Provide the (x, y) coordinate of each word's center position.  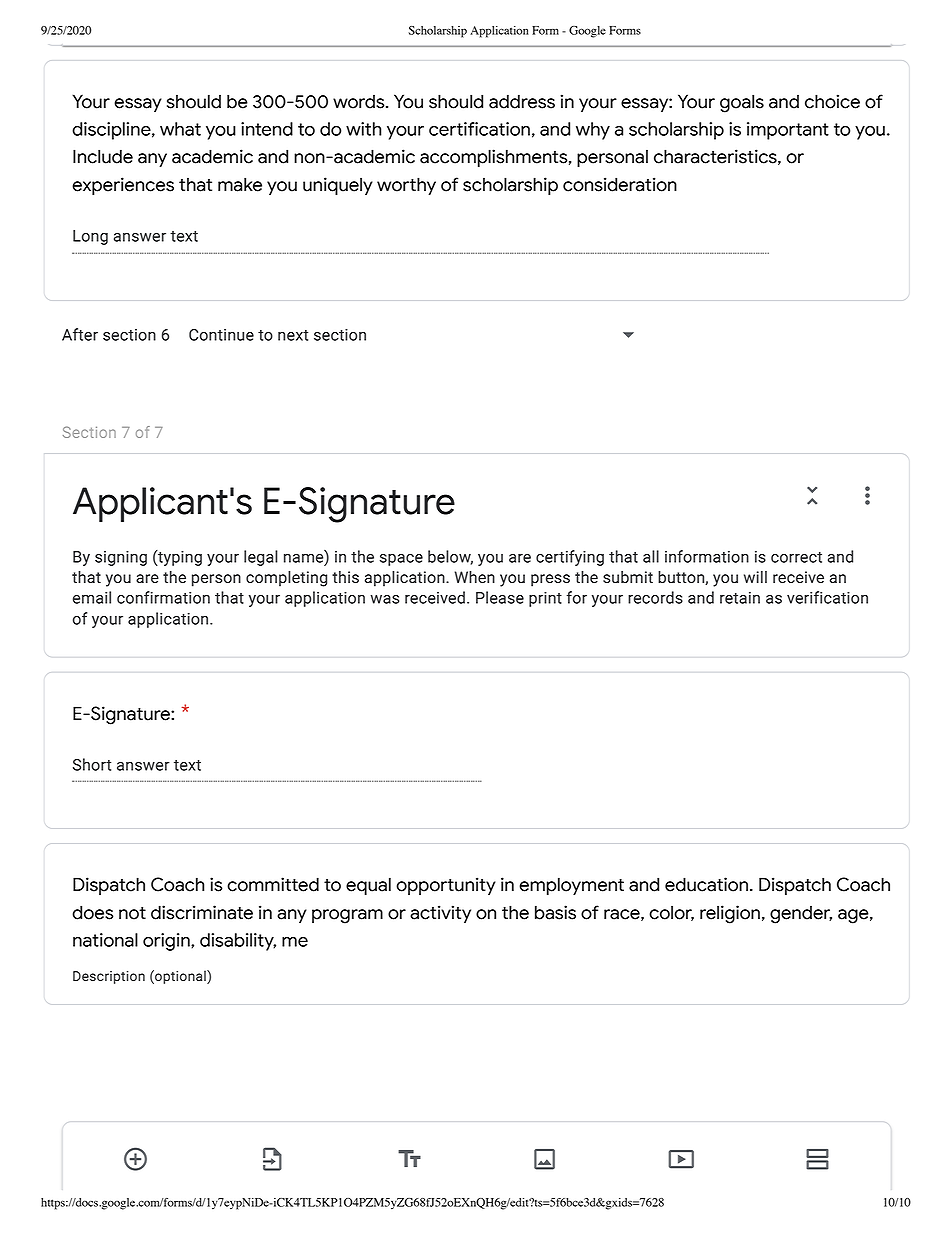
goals (742, 103)
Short (92, 764)
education (706, 884)
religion (730, 914)
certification (479, 129)
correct (796, 557)
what (180, 129)
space (401, 560)
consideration (620, 184)
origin (167, 942)
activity (440, 914)
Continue (221, 335)
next (293, 335)
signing (121, 558)
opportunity (446, 886)
